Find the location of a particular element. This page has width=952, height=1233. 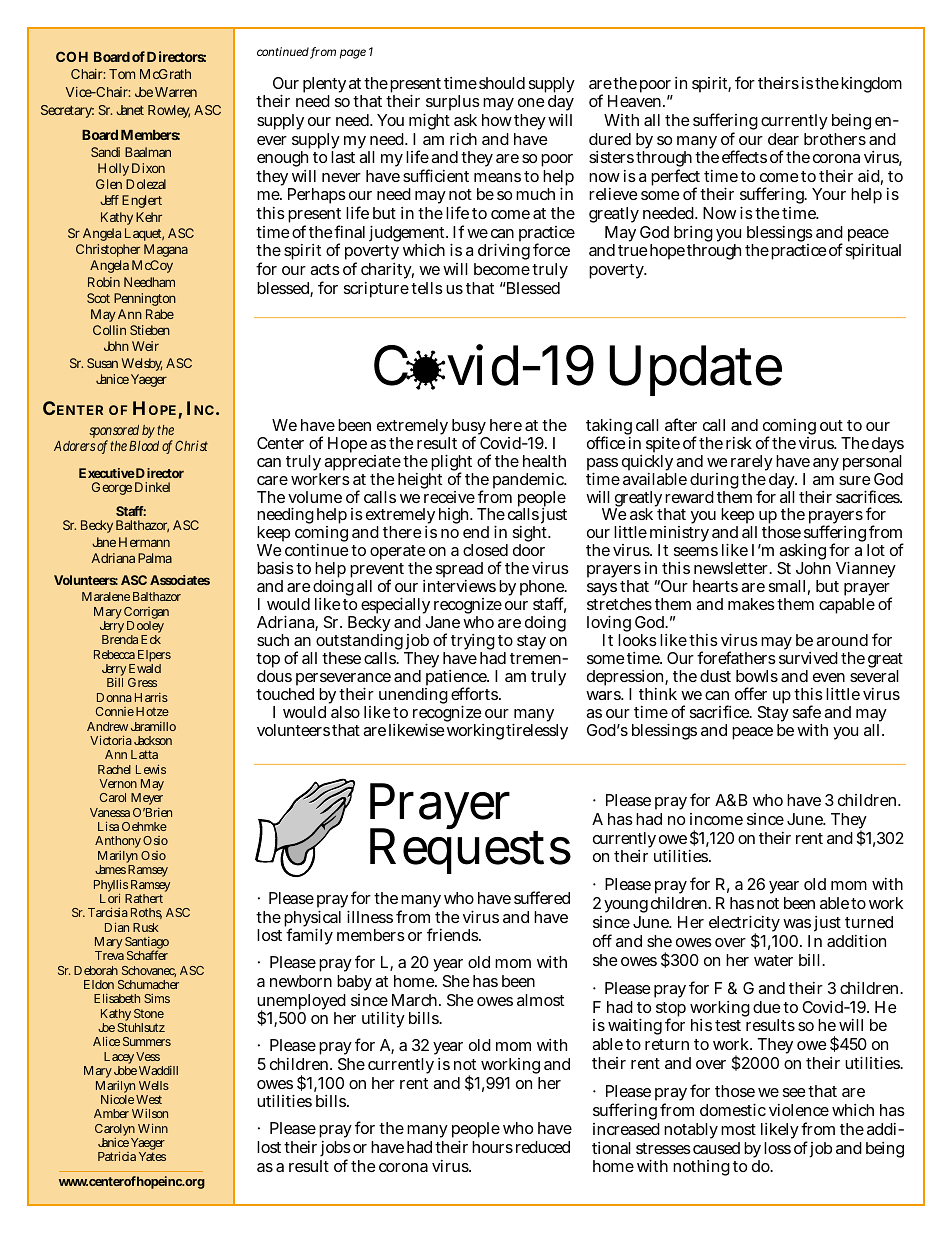

risk is located at coordinates (739, 443).
